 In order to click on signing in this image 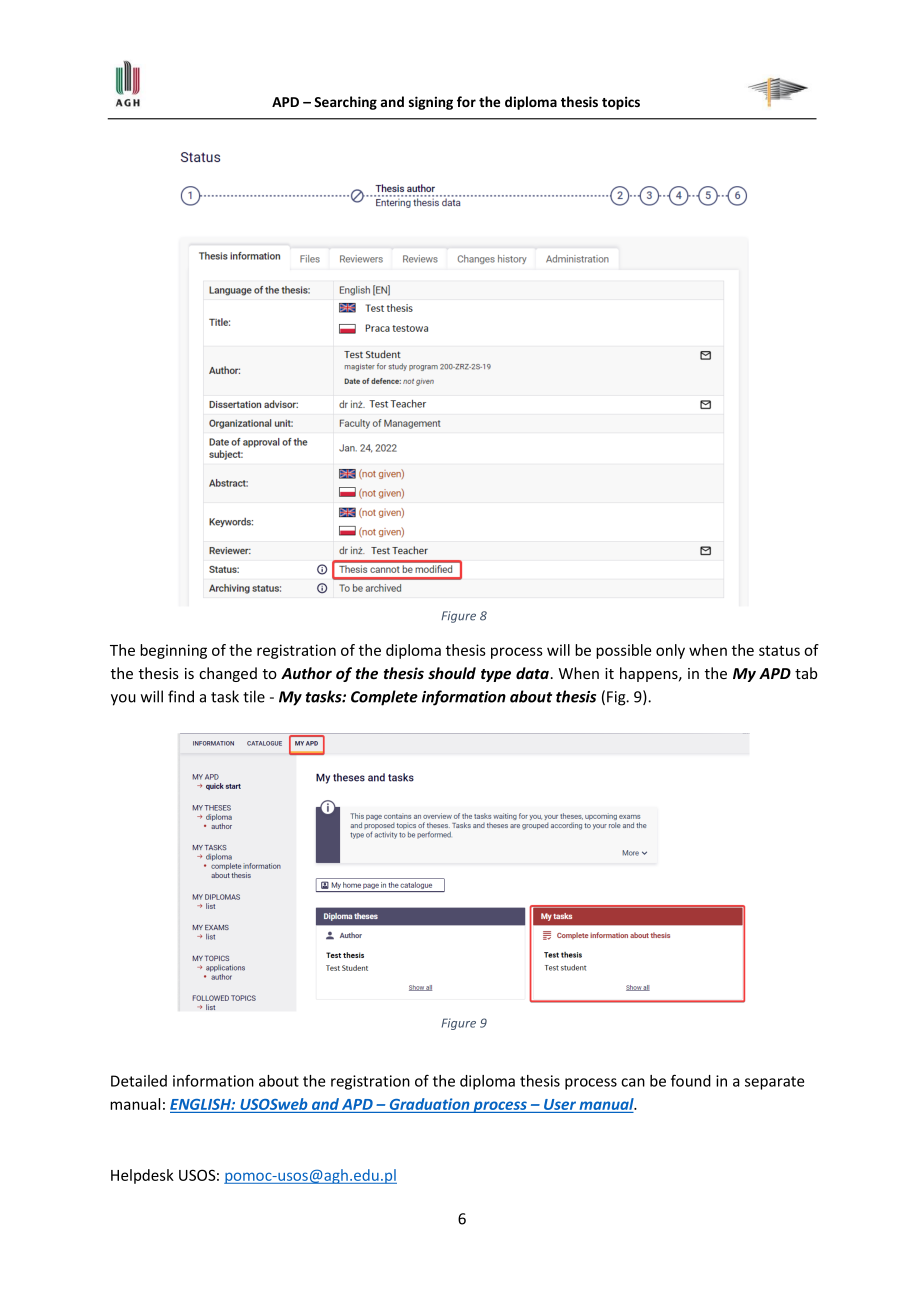, I will do `click(431, 103)`.
